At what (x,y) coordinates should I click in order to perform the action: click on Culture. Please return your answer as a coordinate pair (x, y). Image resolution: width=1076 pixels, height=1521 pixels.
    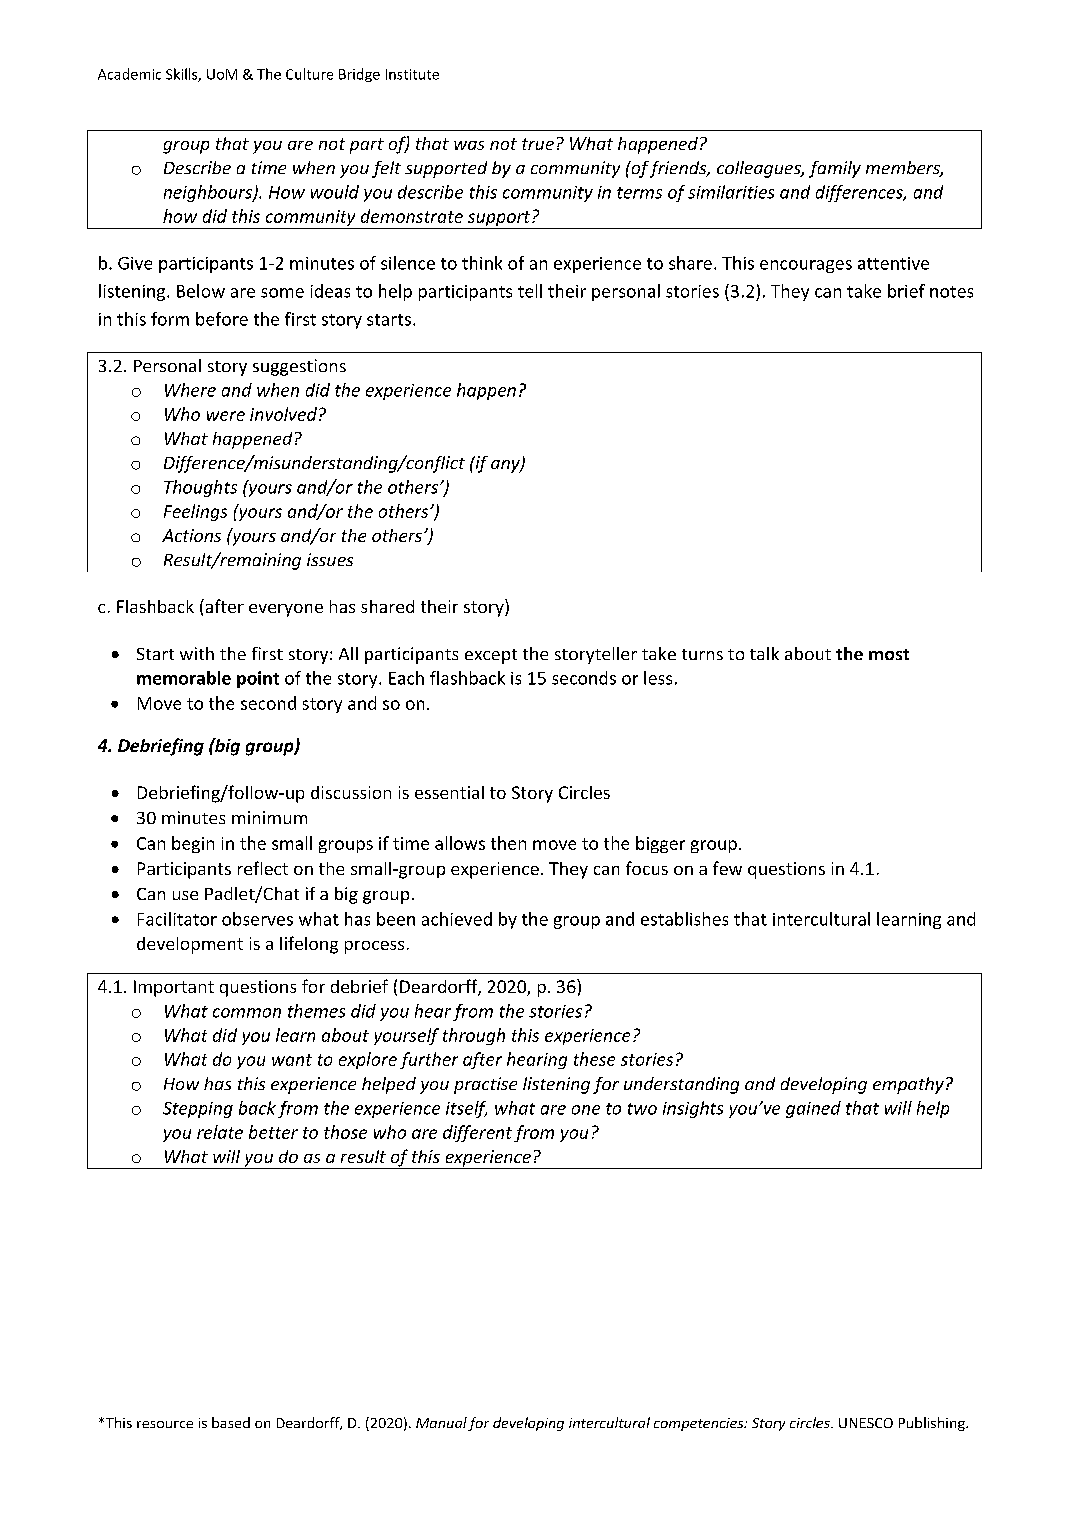
    Looking at the image, I should click on (309, 74).
